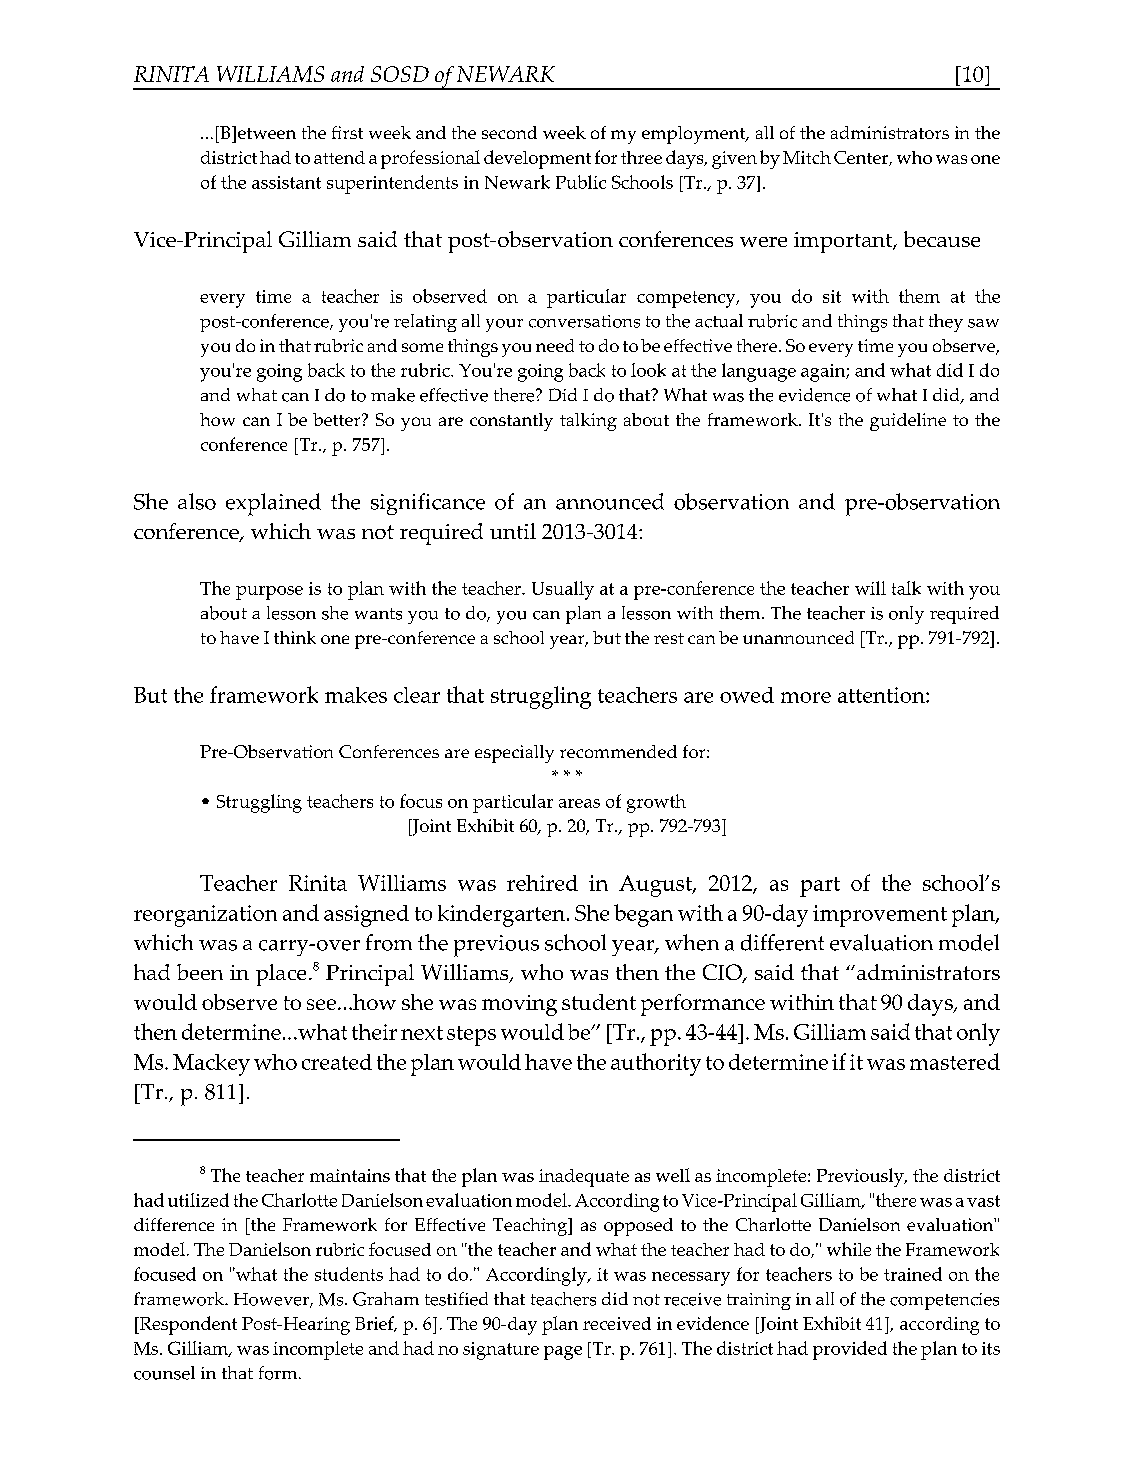 The image size is (1134, 1468). I want to click on provided, so click(850, 1350).
